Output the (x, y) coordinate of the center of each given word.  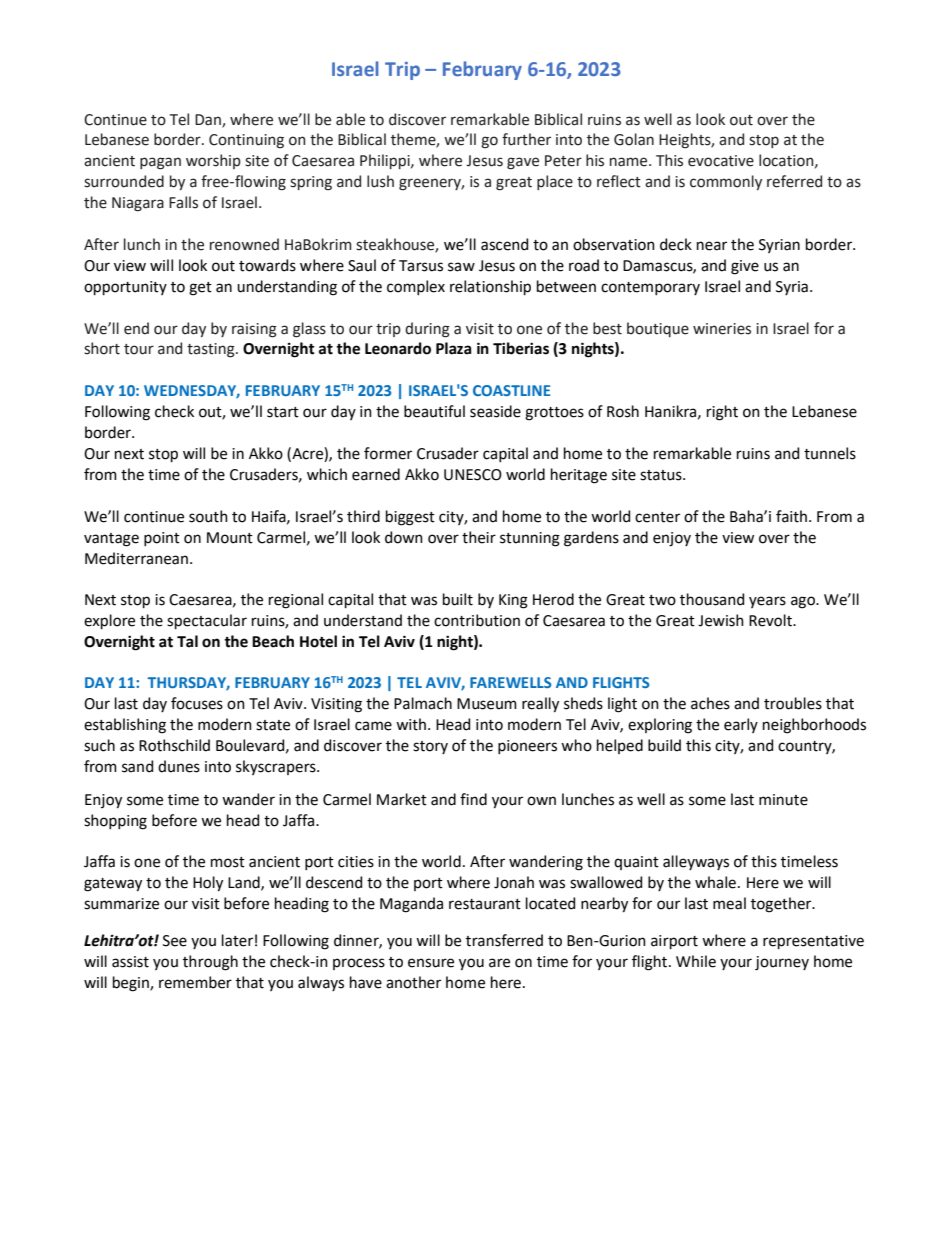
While (696, 961)
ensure (431, 963)
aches (710, 703)
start (283, 412)
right (722, 413)
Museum (487, 704)
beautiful (434, 411)
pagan (160, 163)
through (210, 963)
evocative (721, 161)
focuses (197, 703)
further (526, 139)
